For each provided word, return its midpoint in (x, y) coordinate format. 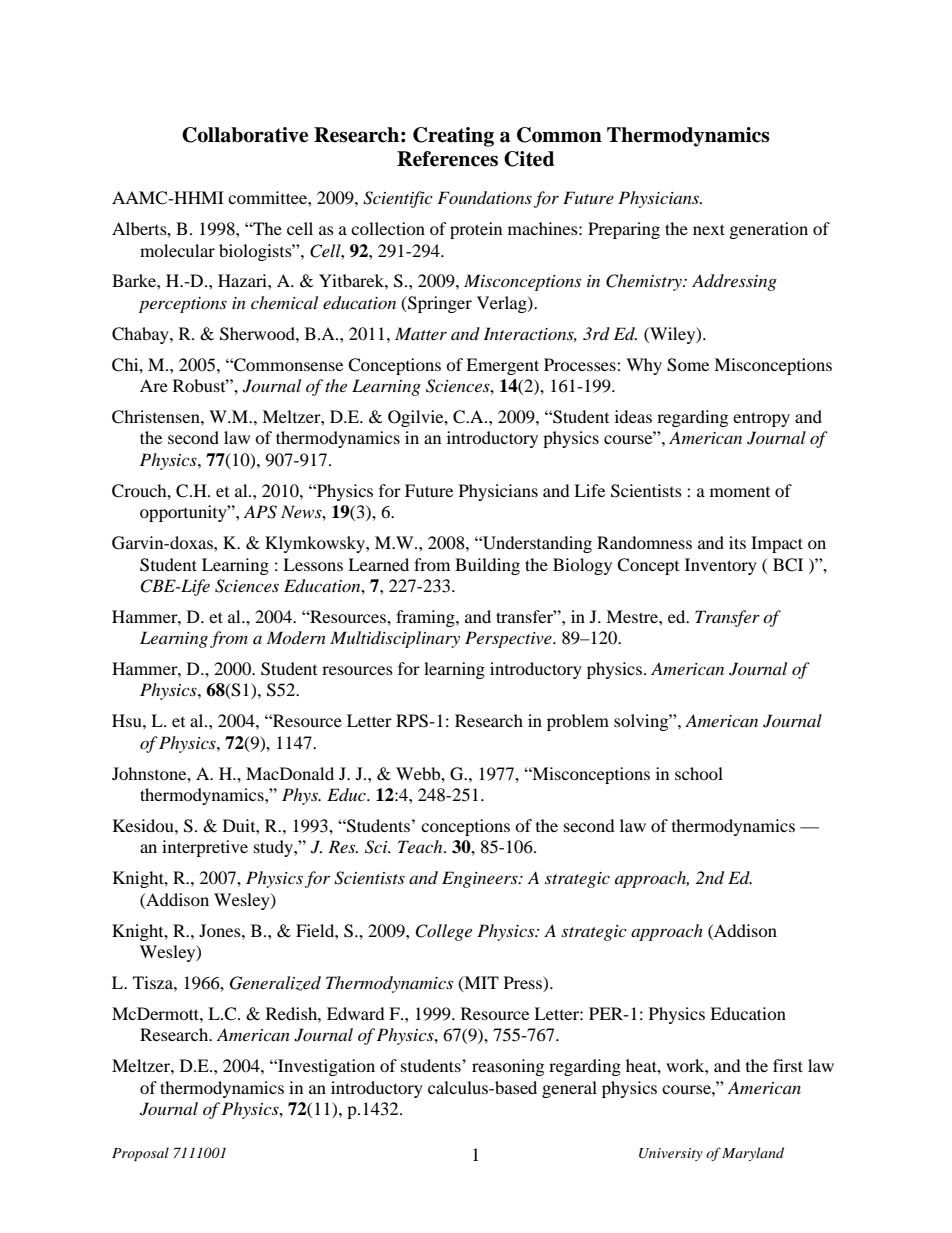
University (671, 1154)
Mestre (633, 616)
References (447, 159)
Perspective (509, 639)
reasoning (508, 1067)
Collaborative (245, 135)
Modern (296, 637)
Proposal (140, 1154)
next (709, 229)
